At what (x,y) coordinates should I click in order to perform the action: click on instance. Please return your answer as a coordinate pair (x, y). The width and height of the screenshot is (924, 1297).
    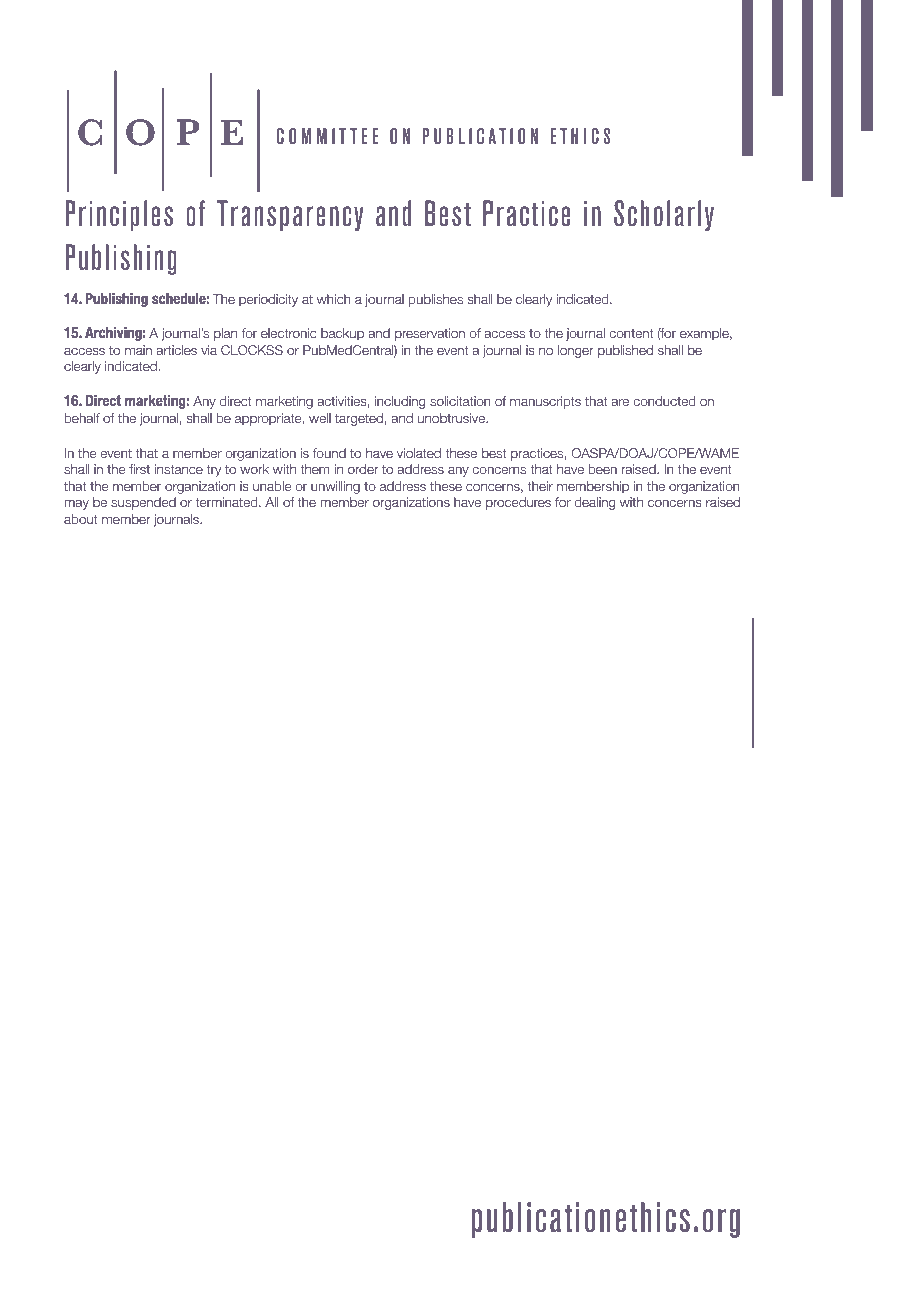
    Looking at the image, I should click on (179, 469).
